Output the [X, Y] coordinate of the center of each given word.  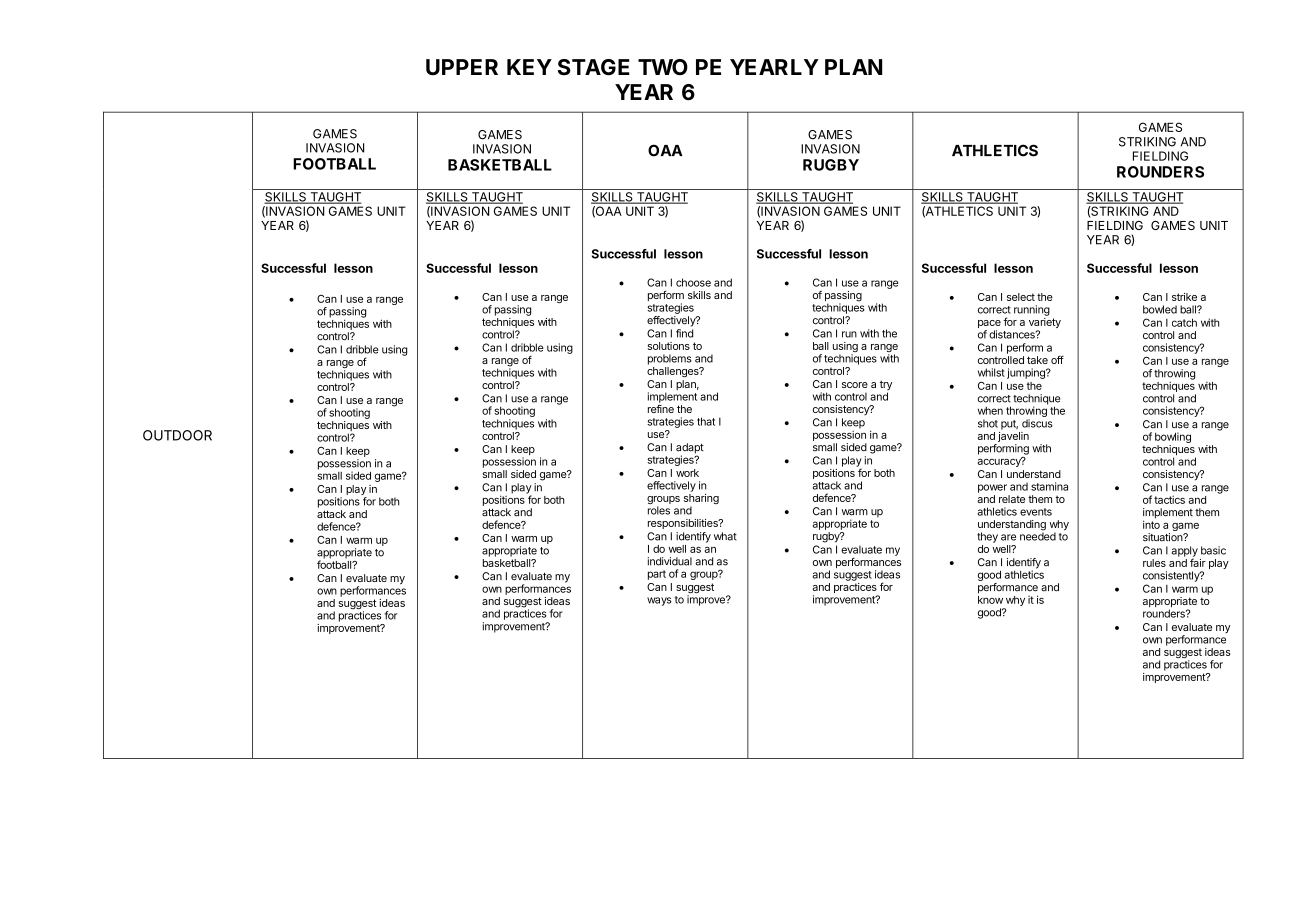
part [657, 575]
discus [1037, 423]
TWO [663, 67]
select [1021, 297]
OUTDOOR [177, 435]
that [706, 421]
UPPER [462, 67]
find [684, 333]
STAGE [594, 67]
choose [693, 282]
